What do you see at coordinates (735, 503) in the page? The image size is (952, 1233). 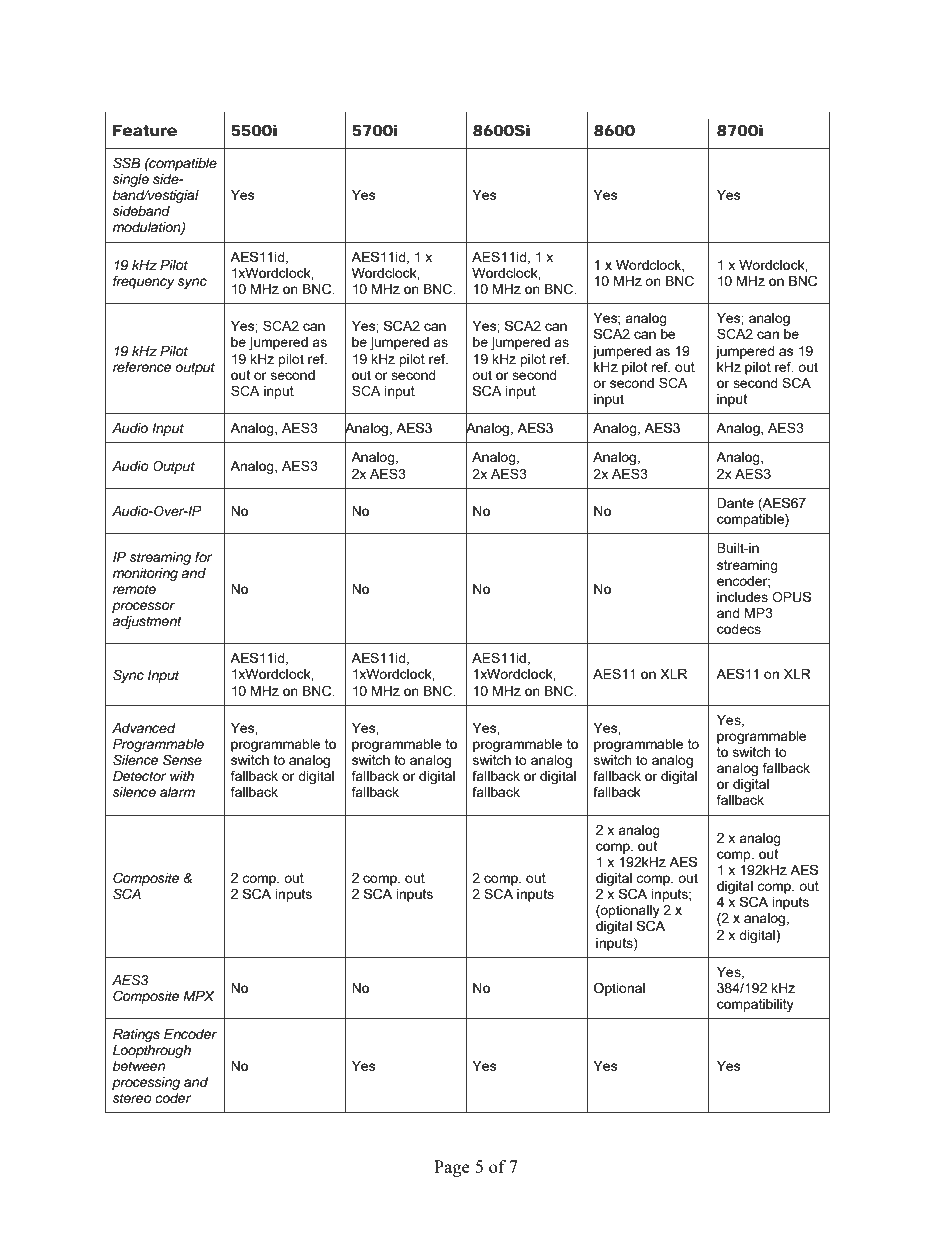 I see `Dante` at bounding box center [735, 503].
